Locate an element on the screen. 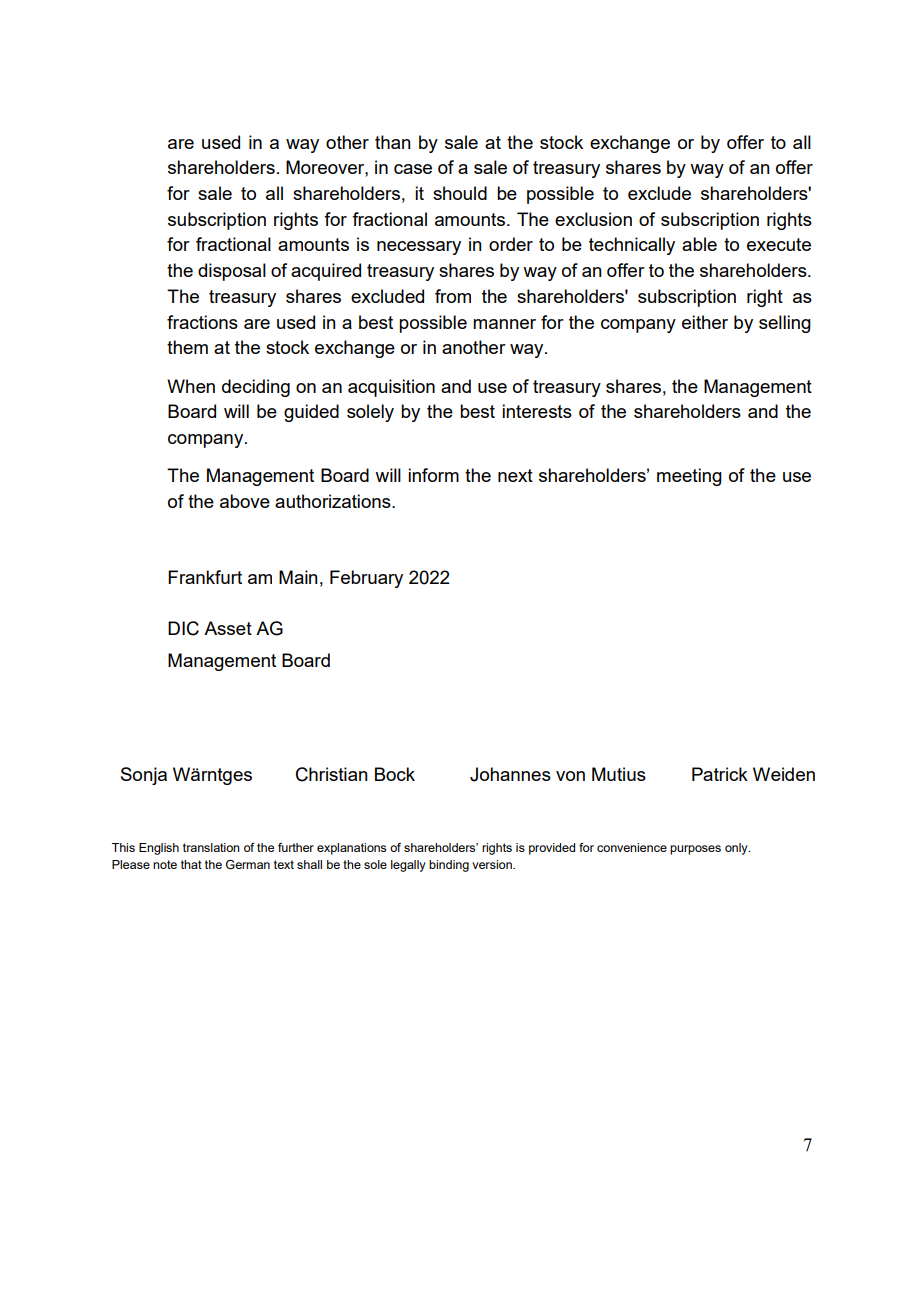 The width and height of the screenshot is (924, 1307). able is located at coordinates (699, 244).
